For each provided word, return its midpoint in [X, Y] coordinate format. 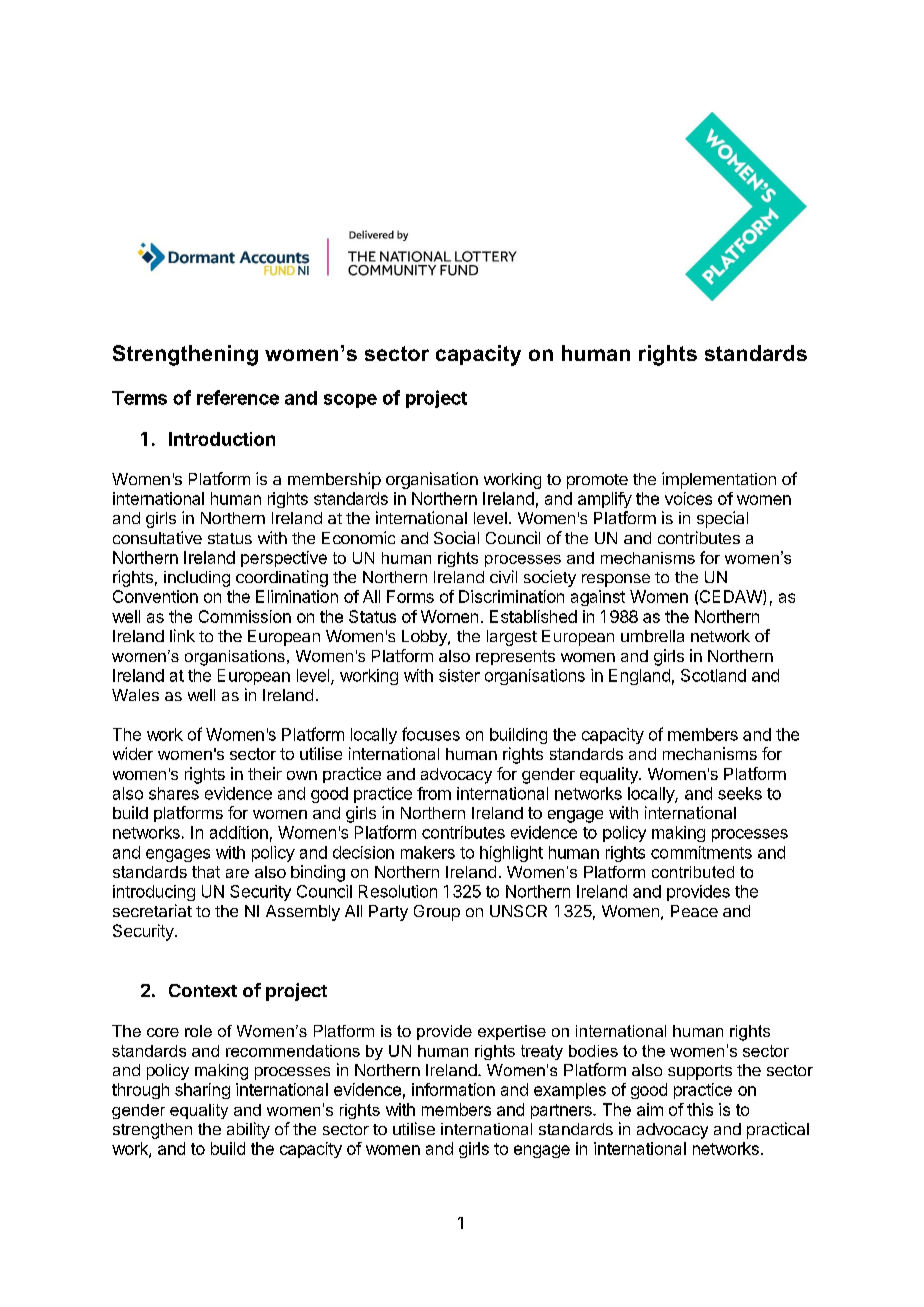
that [206, 872]
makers [428, 852]
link [182, 635]
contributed [693, 872]
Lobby [425, 638]
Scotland [713, 675]
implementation [719, 480]
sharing [202, 1091]
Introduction [222, 439]
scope [350, 401]
